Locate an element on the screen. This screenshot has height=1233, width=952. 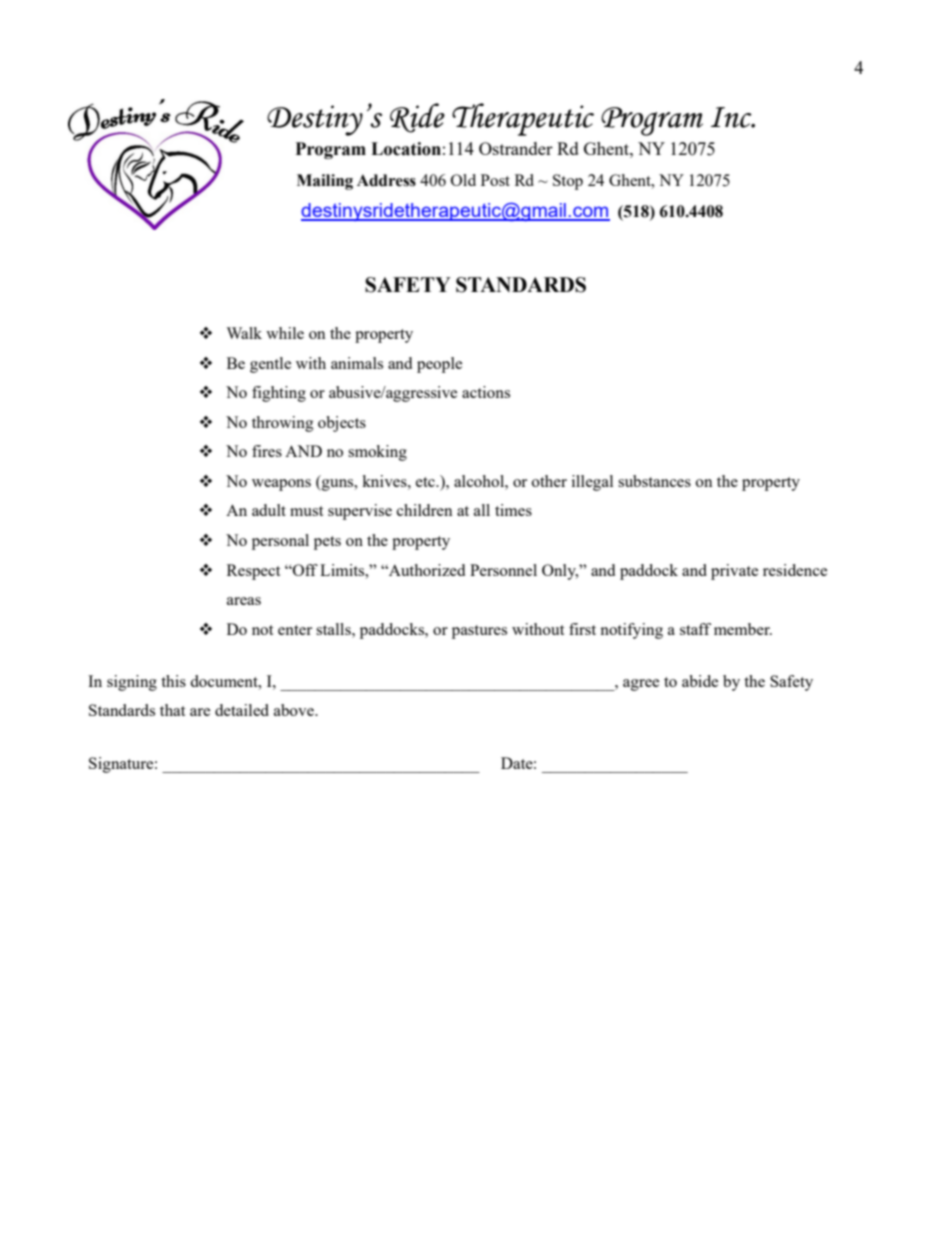
actions is located at coordinates (486, 392).
